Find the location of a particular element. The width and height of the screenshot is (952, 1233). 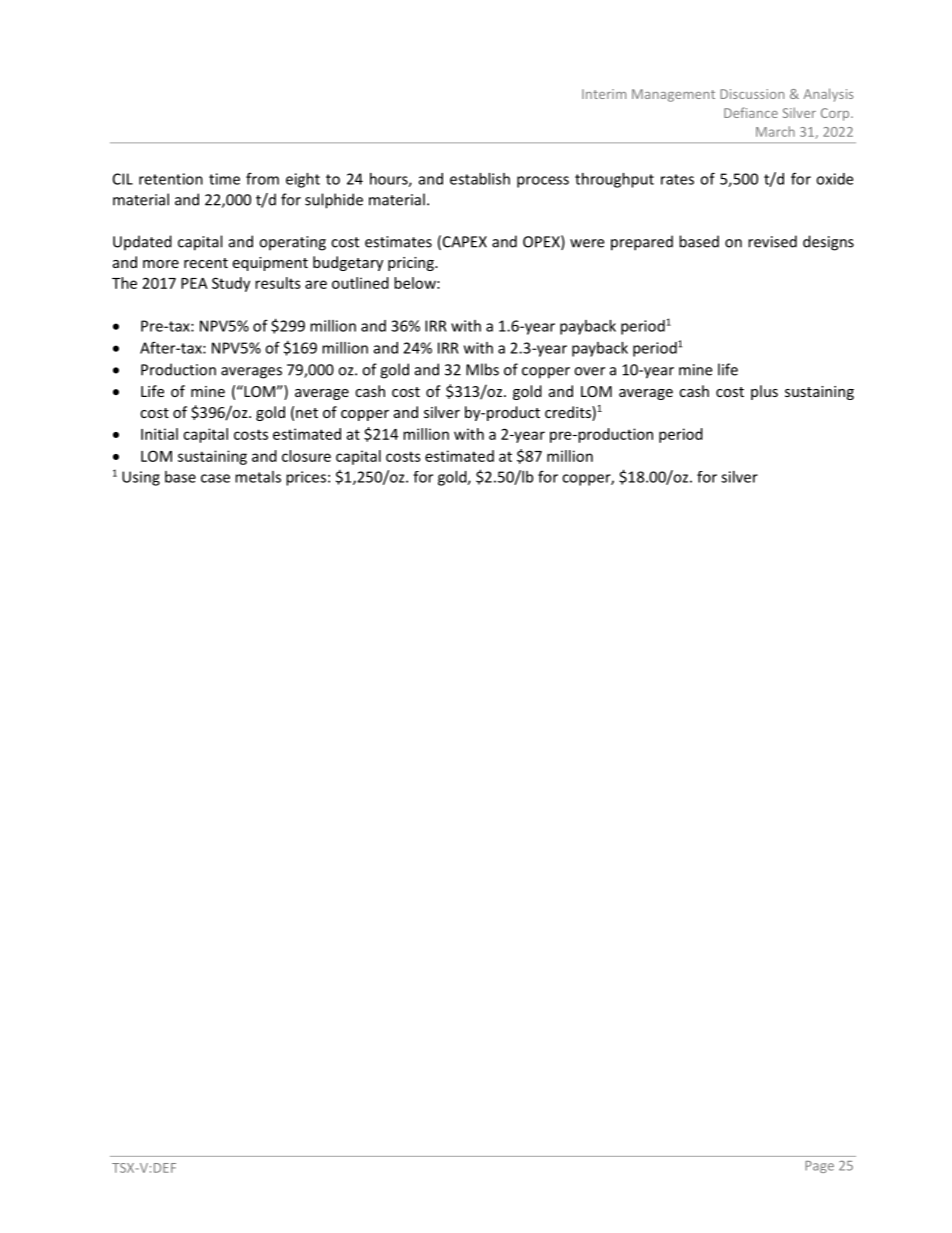

Page is located at coordinates (819, 1167).
